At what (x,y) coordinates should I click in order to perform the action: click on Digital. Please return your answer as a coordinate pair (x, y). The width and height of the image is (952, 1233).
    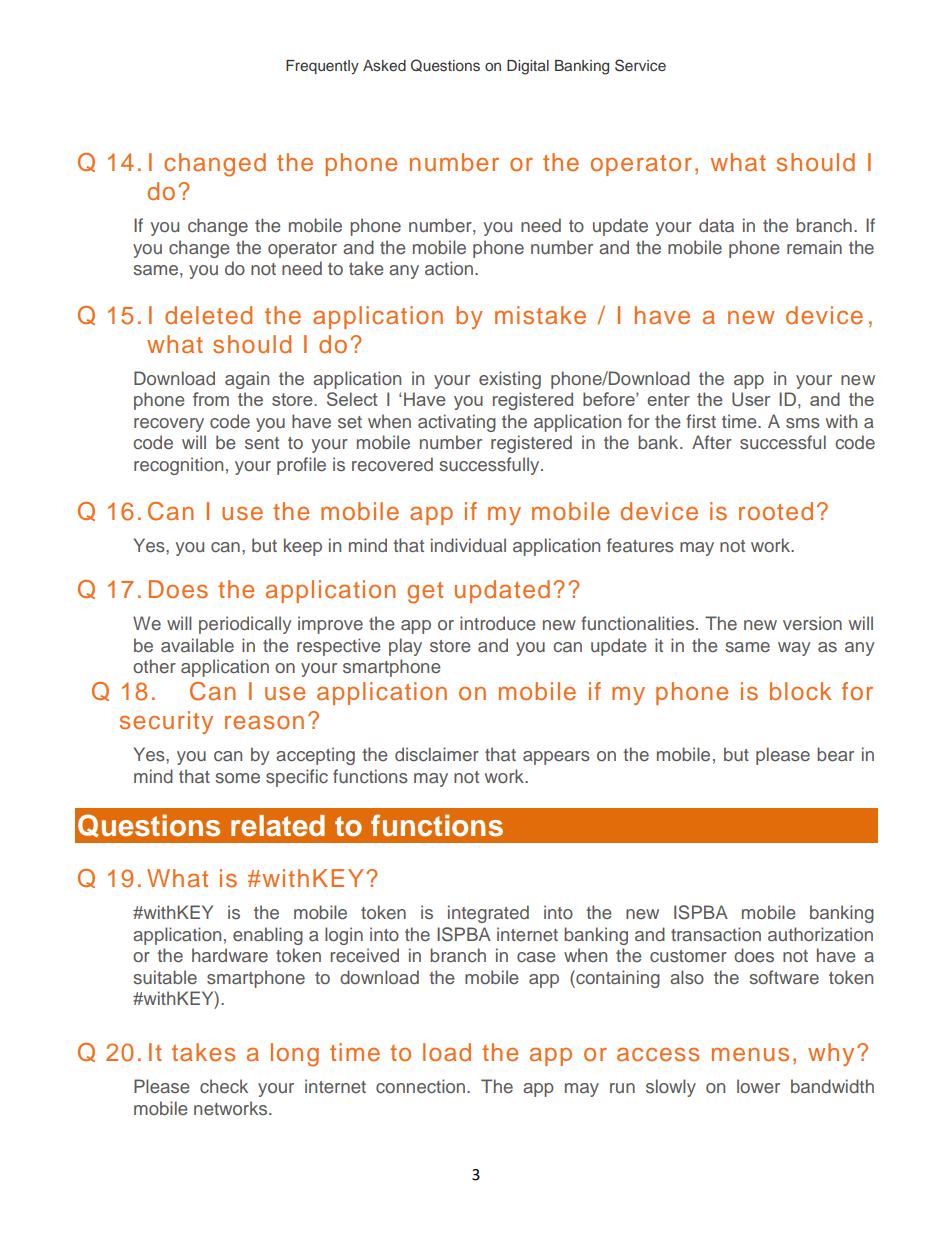
    Looking at the image, I should click on (528, 67).
